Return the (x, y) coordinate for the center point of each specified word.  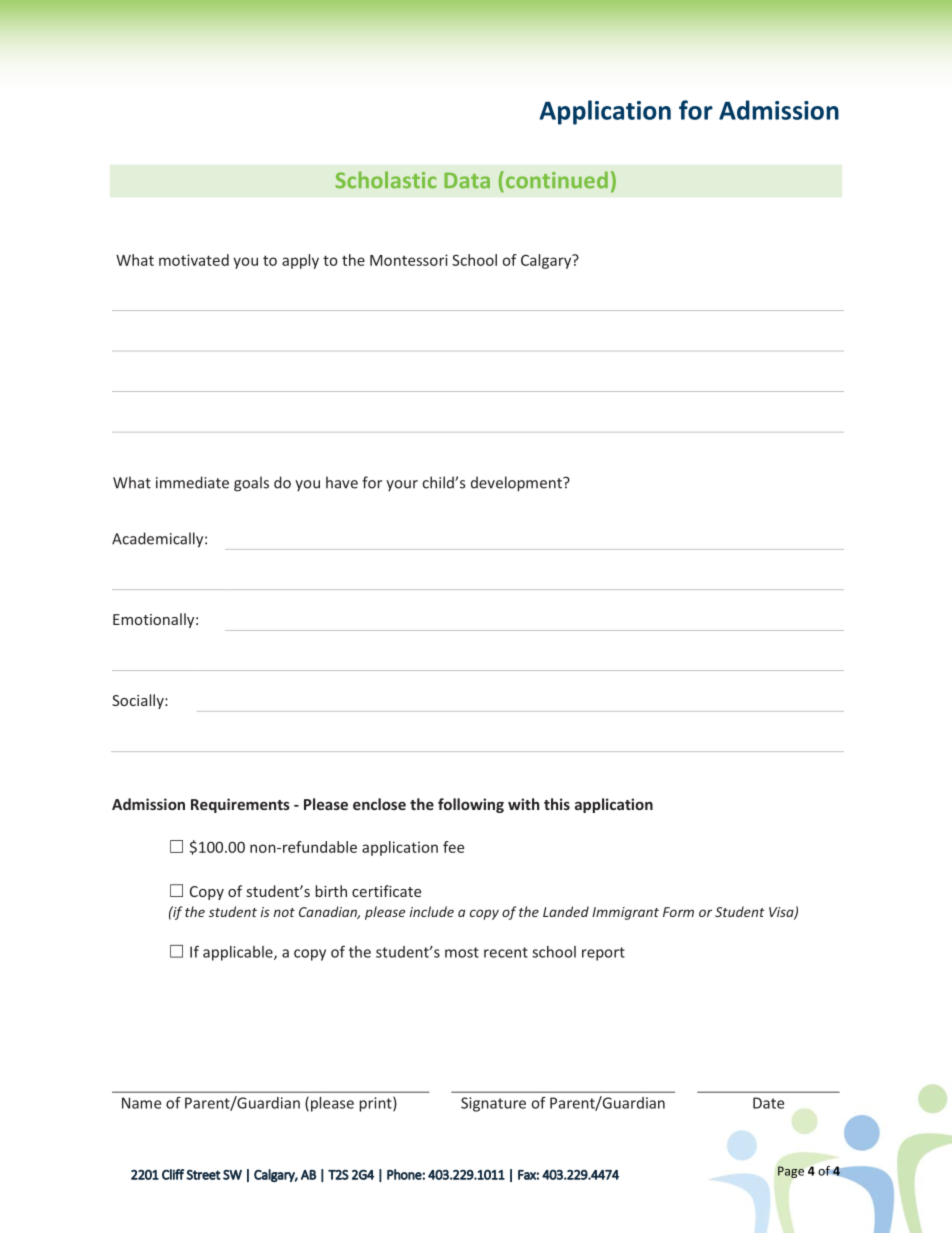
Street (203, 1175)
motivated (194, 260)
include (432, 911)
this (557, 804)
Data (467, 181)
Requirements (240, 805)
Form (678, 912)
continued (555, 180)
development (517, 484)
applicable (239, 953)
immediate (192, 482)
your (402, 486)
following (471, 805)
